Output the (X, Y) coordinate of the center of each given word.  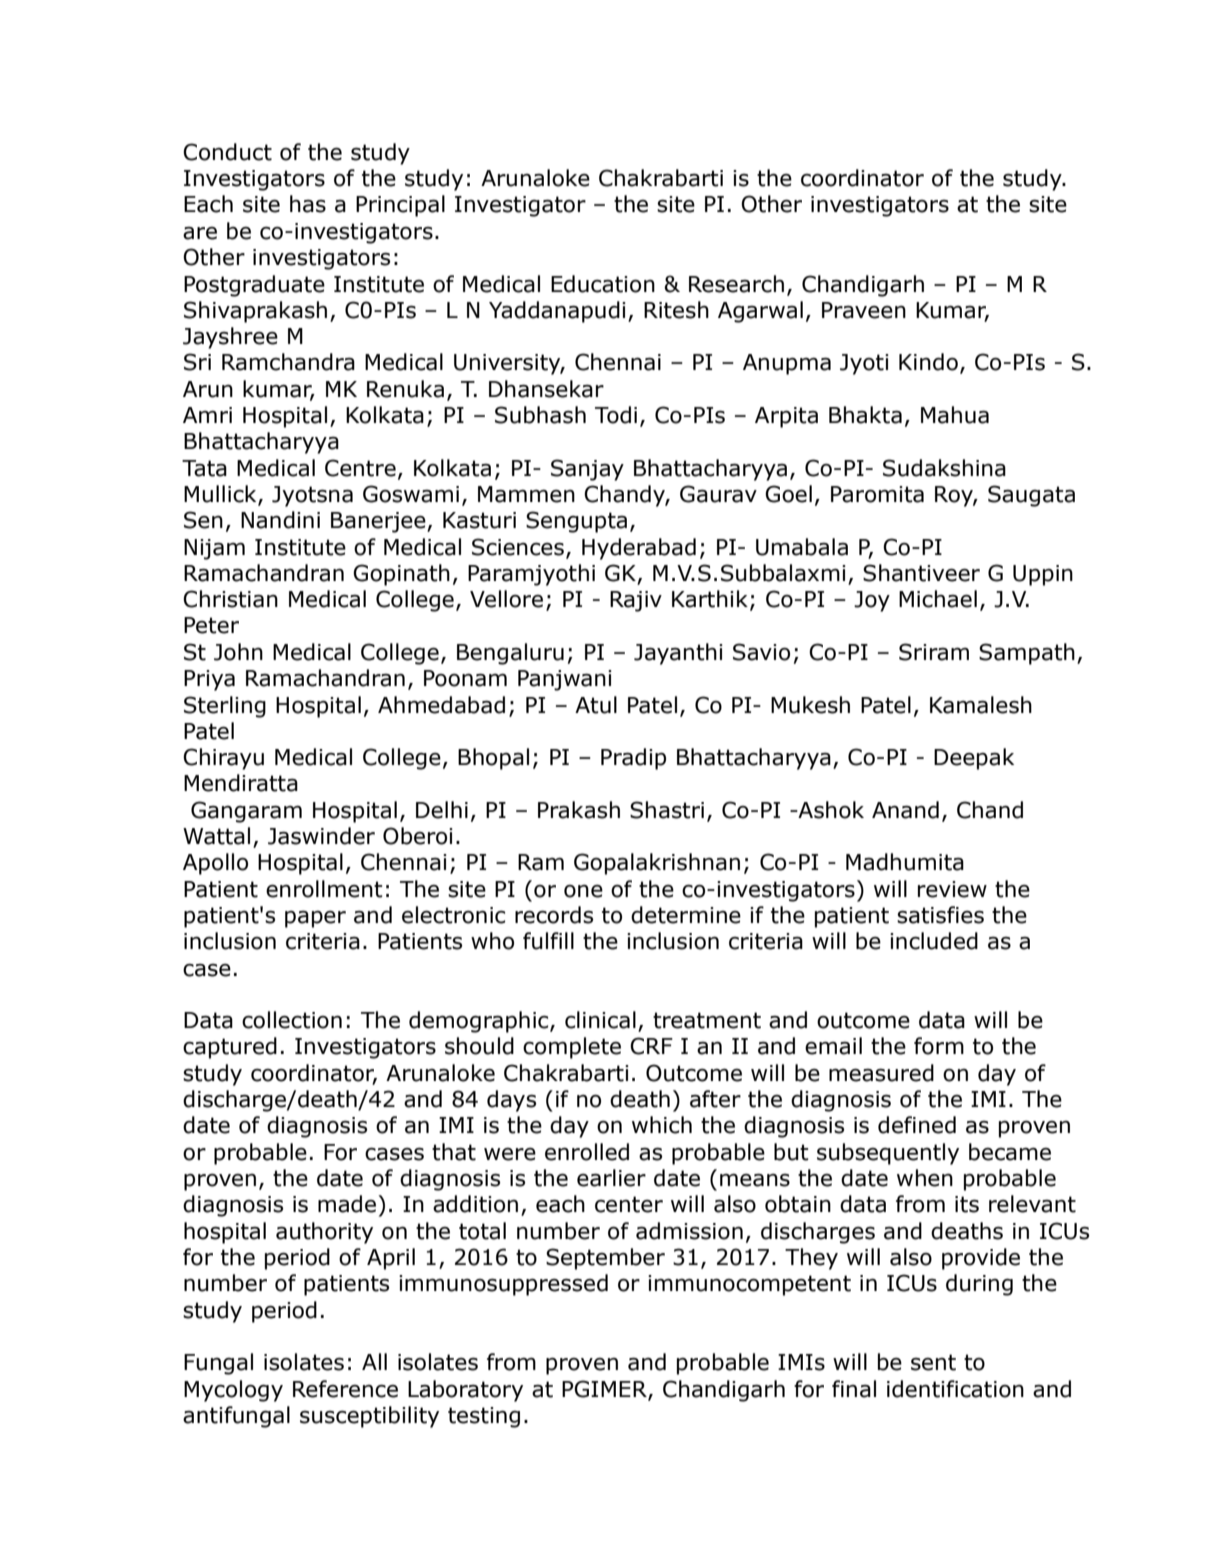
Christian (230, 599)
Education (603, 284)
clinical (600, 1020)
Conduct (227, 152)
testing (484, 1417)
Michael (938, 599)
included (934, 941)
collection (292, 1020)
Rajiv (636, 601)
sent (933, 1362)
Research (736, 284)
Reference (345, 1389)
